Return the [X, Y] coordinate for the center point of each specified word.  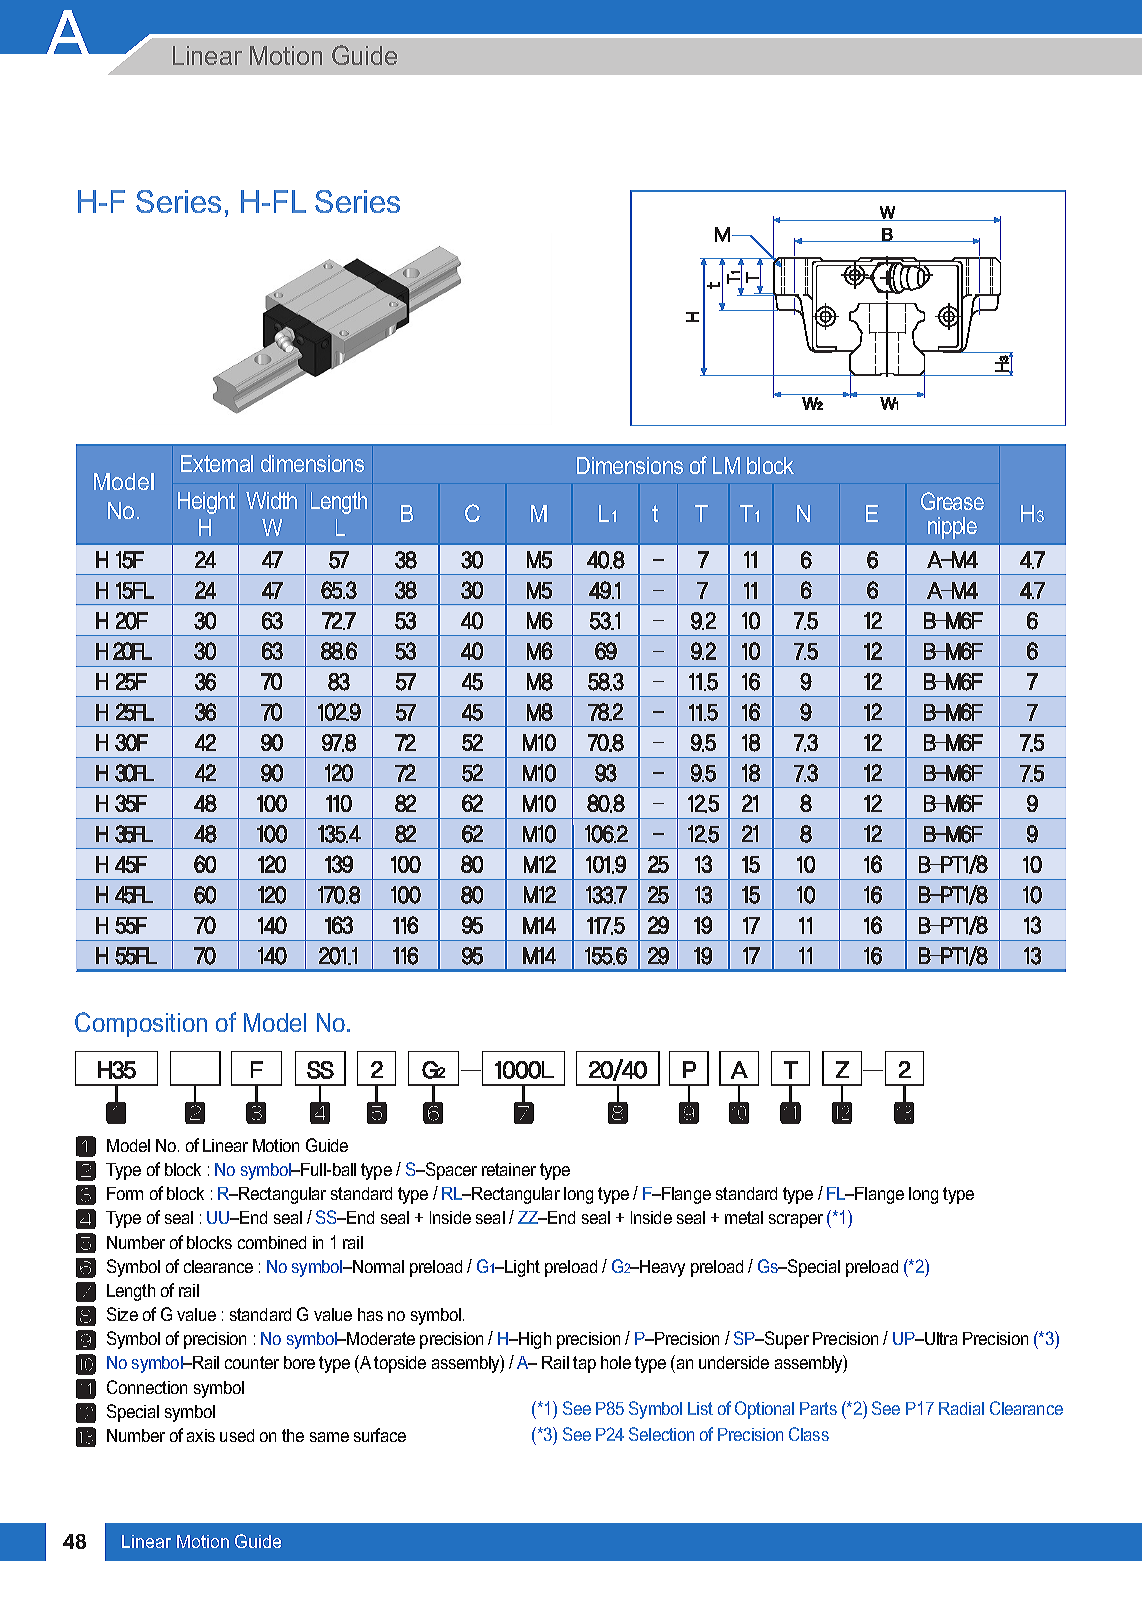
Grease [952, 501]
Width [271, 500]
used [237, 1435]
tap [584, 1364]
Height [206, 503]
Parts [818, 1408]
